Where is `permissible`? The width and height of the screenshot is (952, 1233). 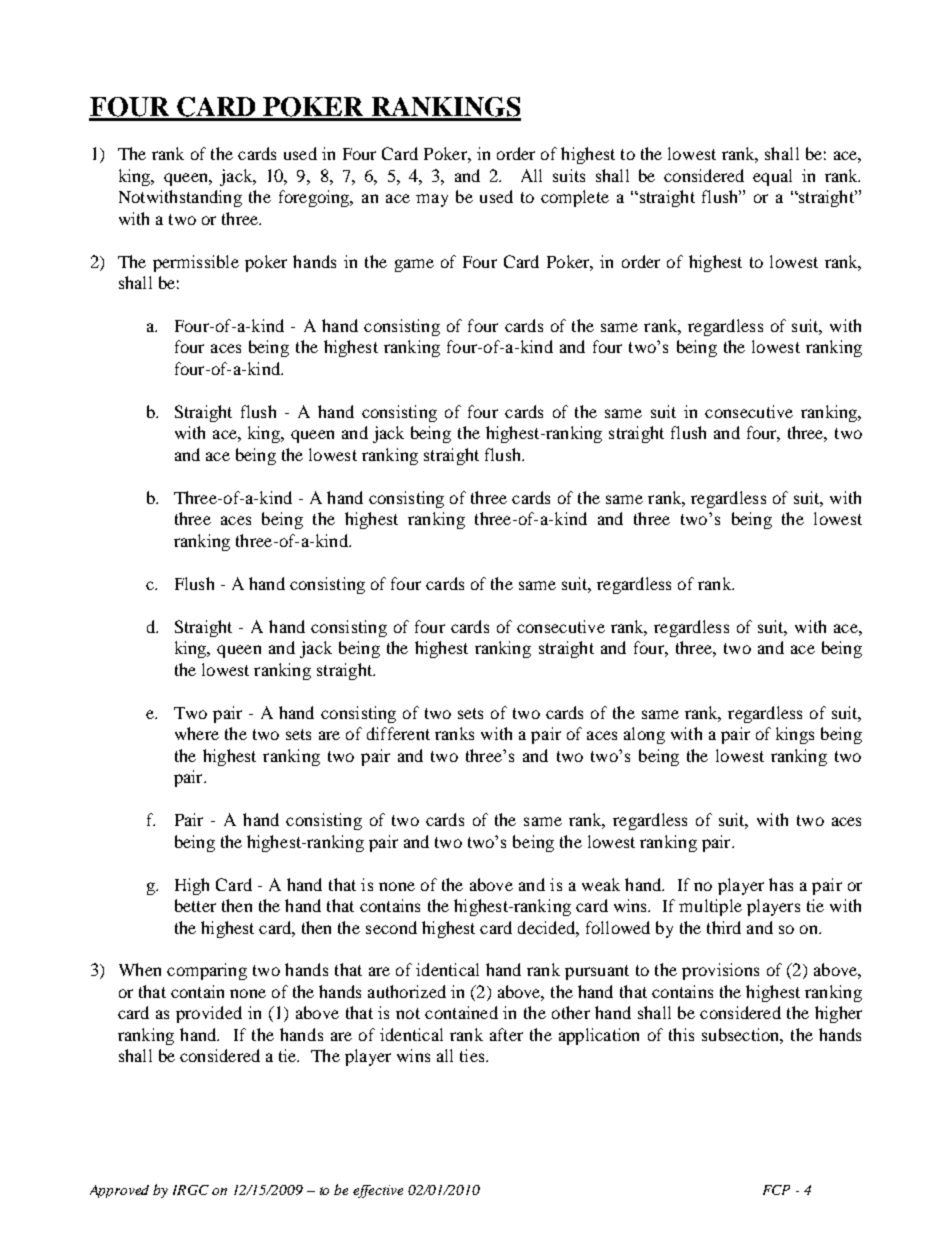 permissible is located at coordinates (196, 263).
